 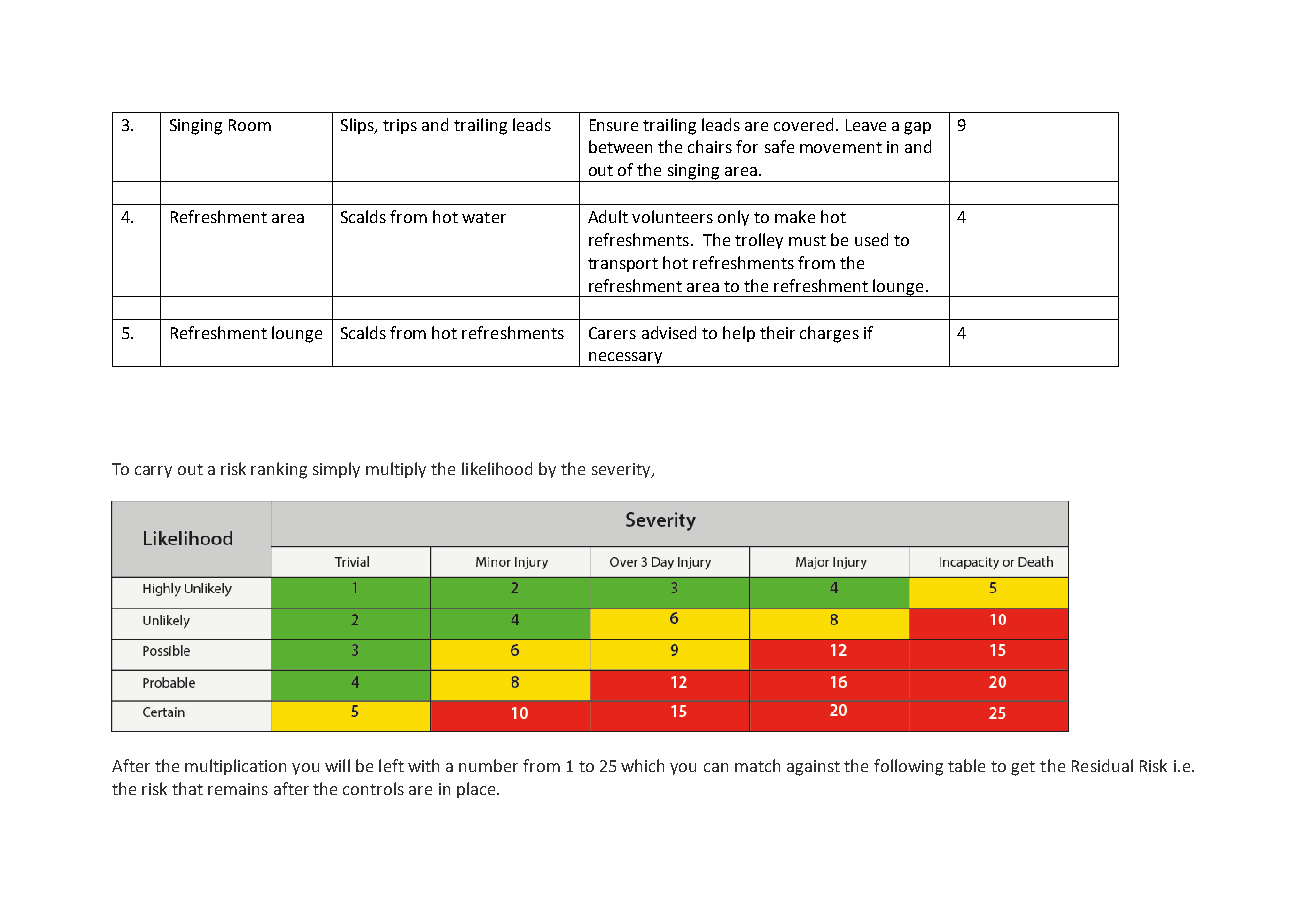 What do you see at coordinates (336, 470) in the image?
I see `simply` at bounding box center [336, 470].
